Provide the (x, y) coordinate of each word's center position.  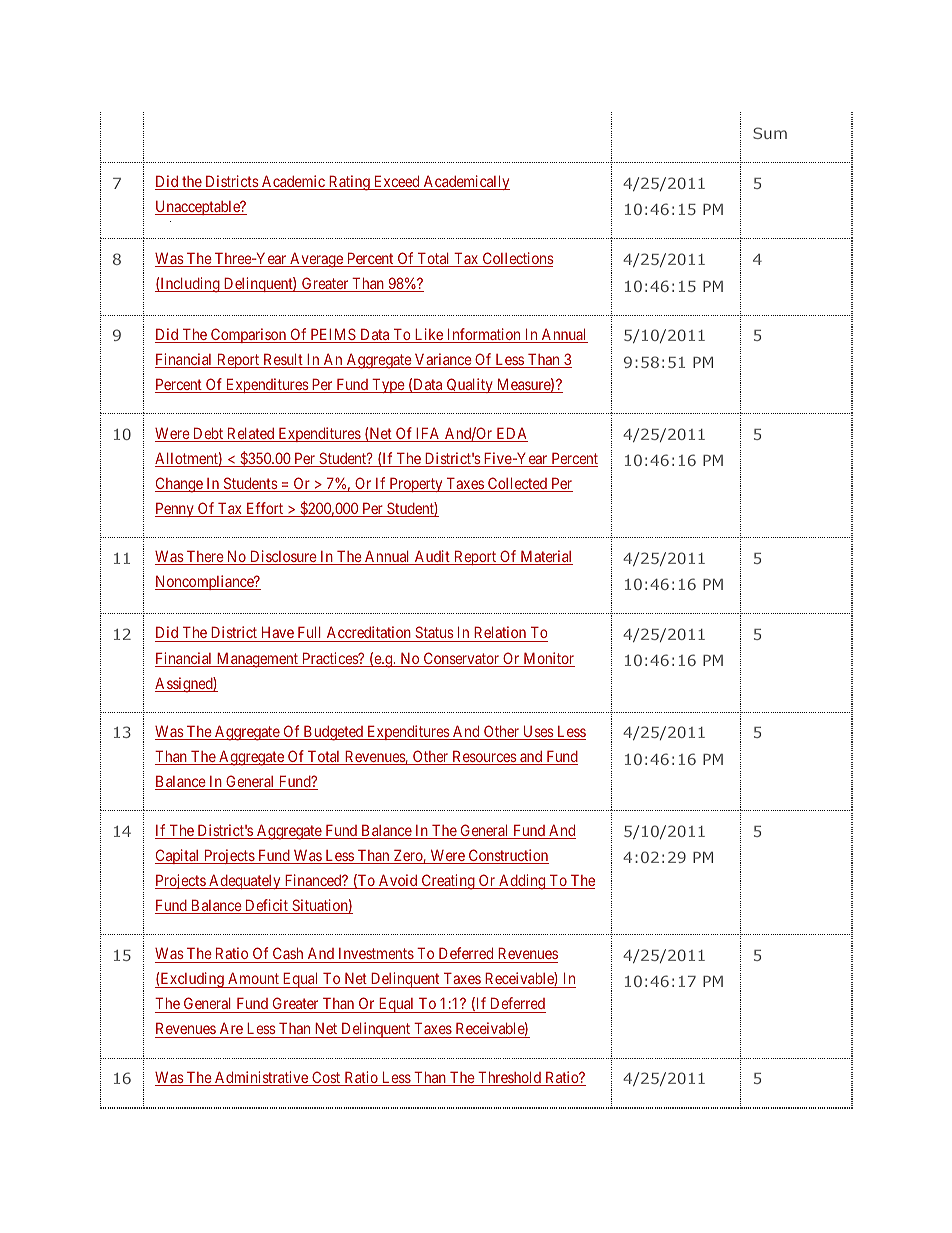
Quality (470, 385)
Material (545, 557)
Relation (500, 634)
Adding (522, 882)
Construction (507, 856)
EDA (511, 434)
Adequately (245, 881)
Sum (770, 133)
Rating (349, 183)
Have (277, 634)
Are (231, 1030)
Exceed (397, 182)
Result (283, 360)
